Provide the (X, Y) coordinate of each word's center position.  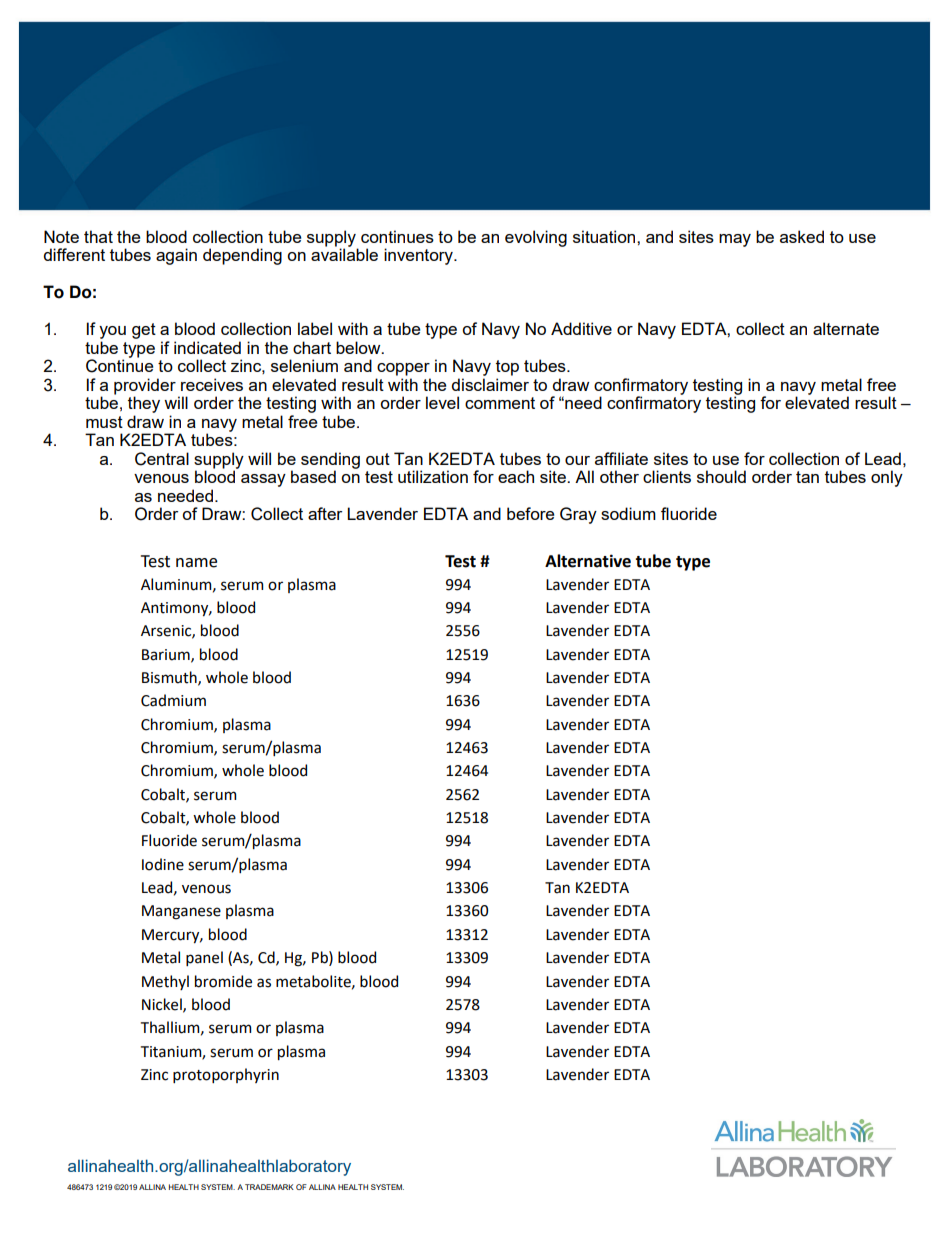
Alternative (588, 561)
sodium (628, 513)
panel (204, 958)
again (176, 256)
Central (162, 459)
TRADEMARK (269, 1187)
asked (802, 236)
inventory (419, 256)
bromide (223, 981)
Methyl (165, 982)
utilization (433, 476)
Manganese (181, 912)
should (721, 476)
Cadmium (173, 700)
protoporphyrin (226, 1075)
